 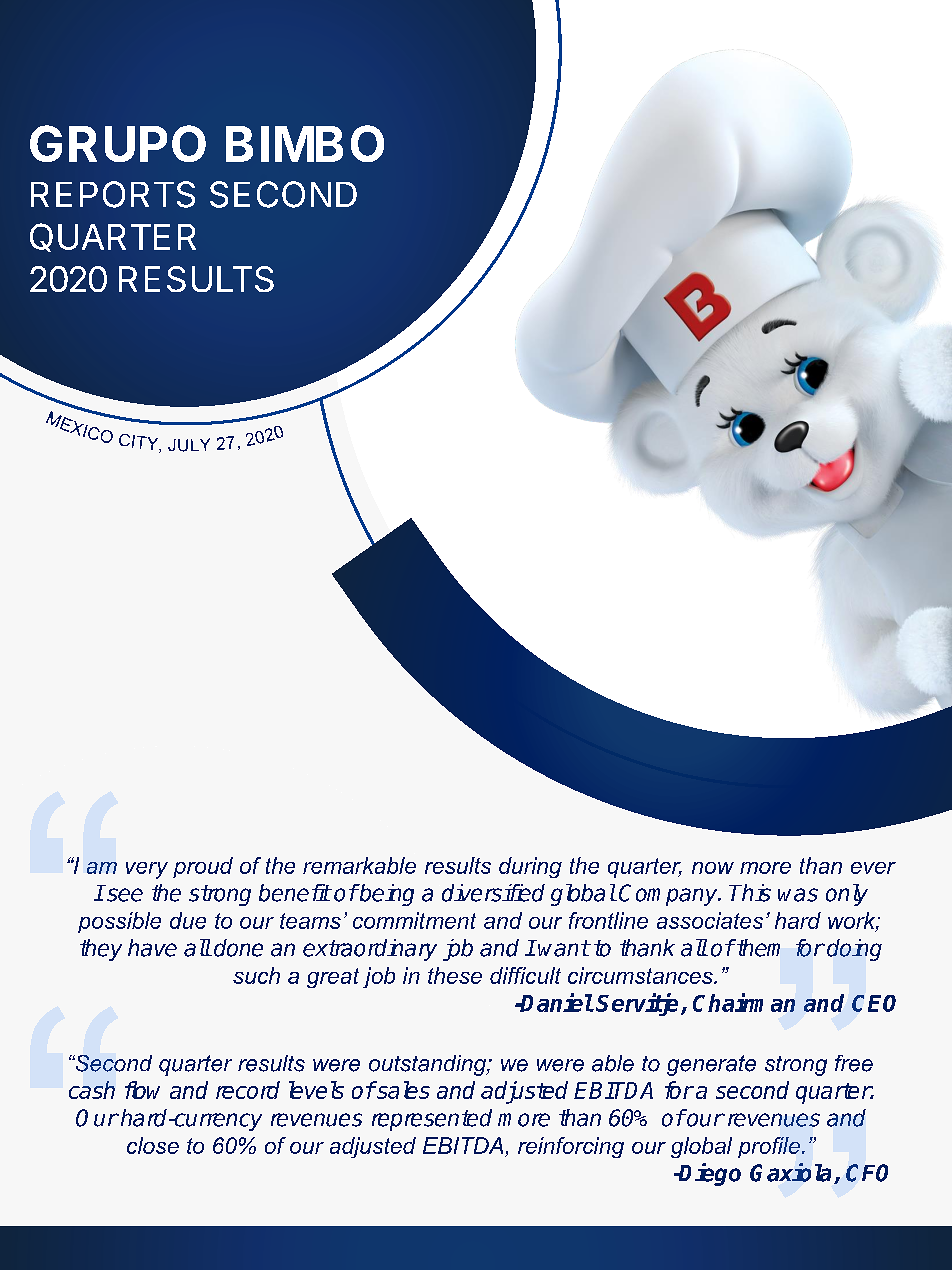 What do you see at coordinates (113, 194) in the screenshot?
I see `REPORTS` at bounding box center [113, 194].
